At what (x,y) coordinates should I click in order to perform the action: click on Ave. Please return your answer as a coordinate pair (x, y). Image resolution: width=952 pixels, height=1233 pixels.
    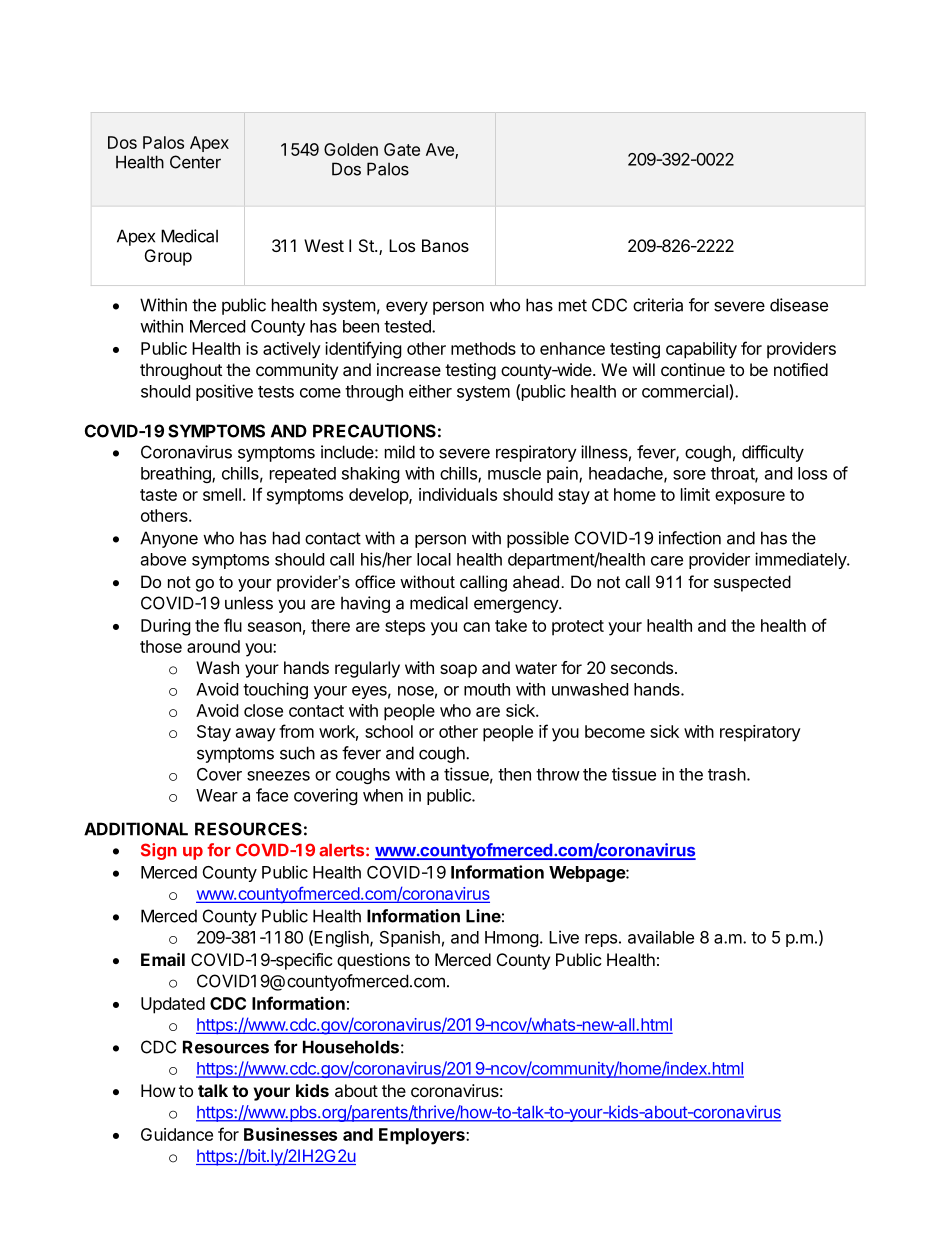
    Looking at the image, I should click on (441, 150).
